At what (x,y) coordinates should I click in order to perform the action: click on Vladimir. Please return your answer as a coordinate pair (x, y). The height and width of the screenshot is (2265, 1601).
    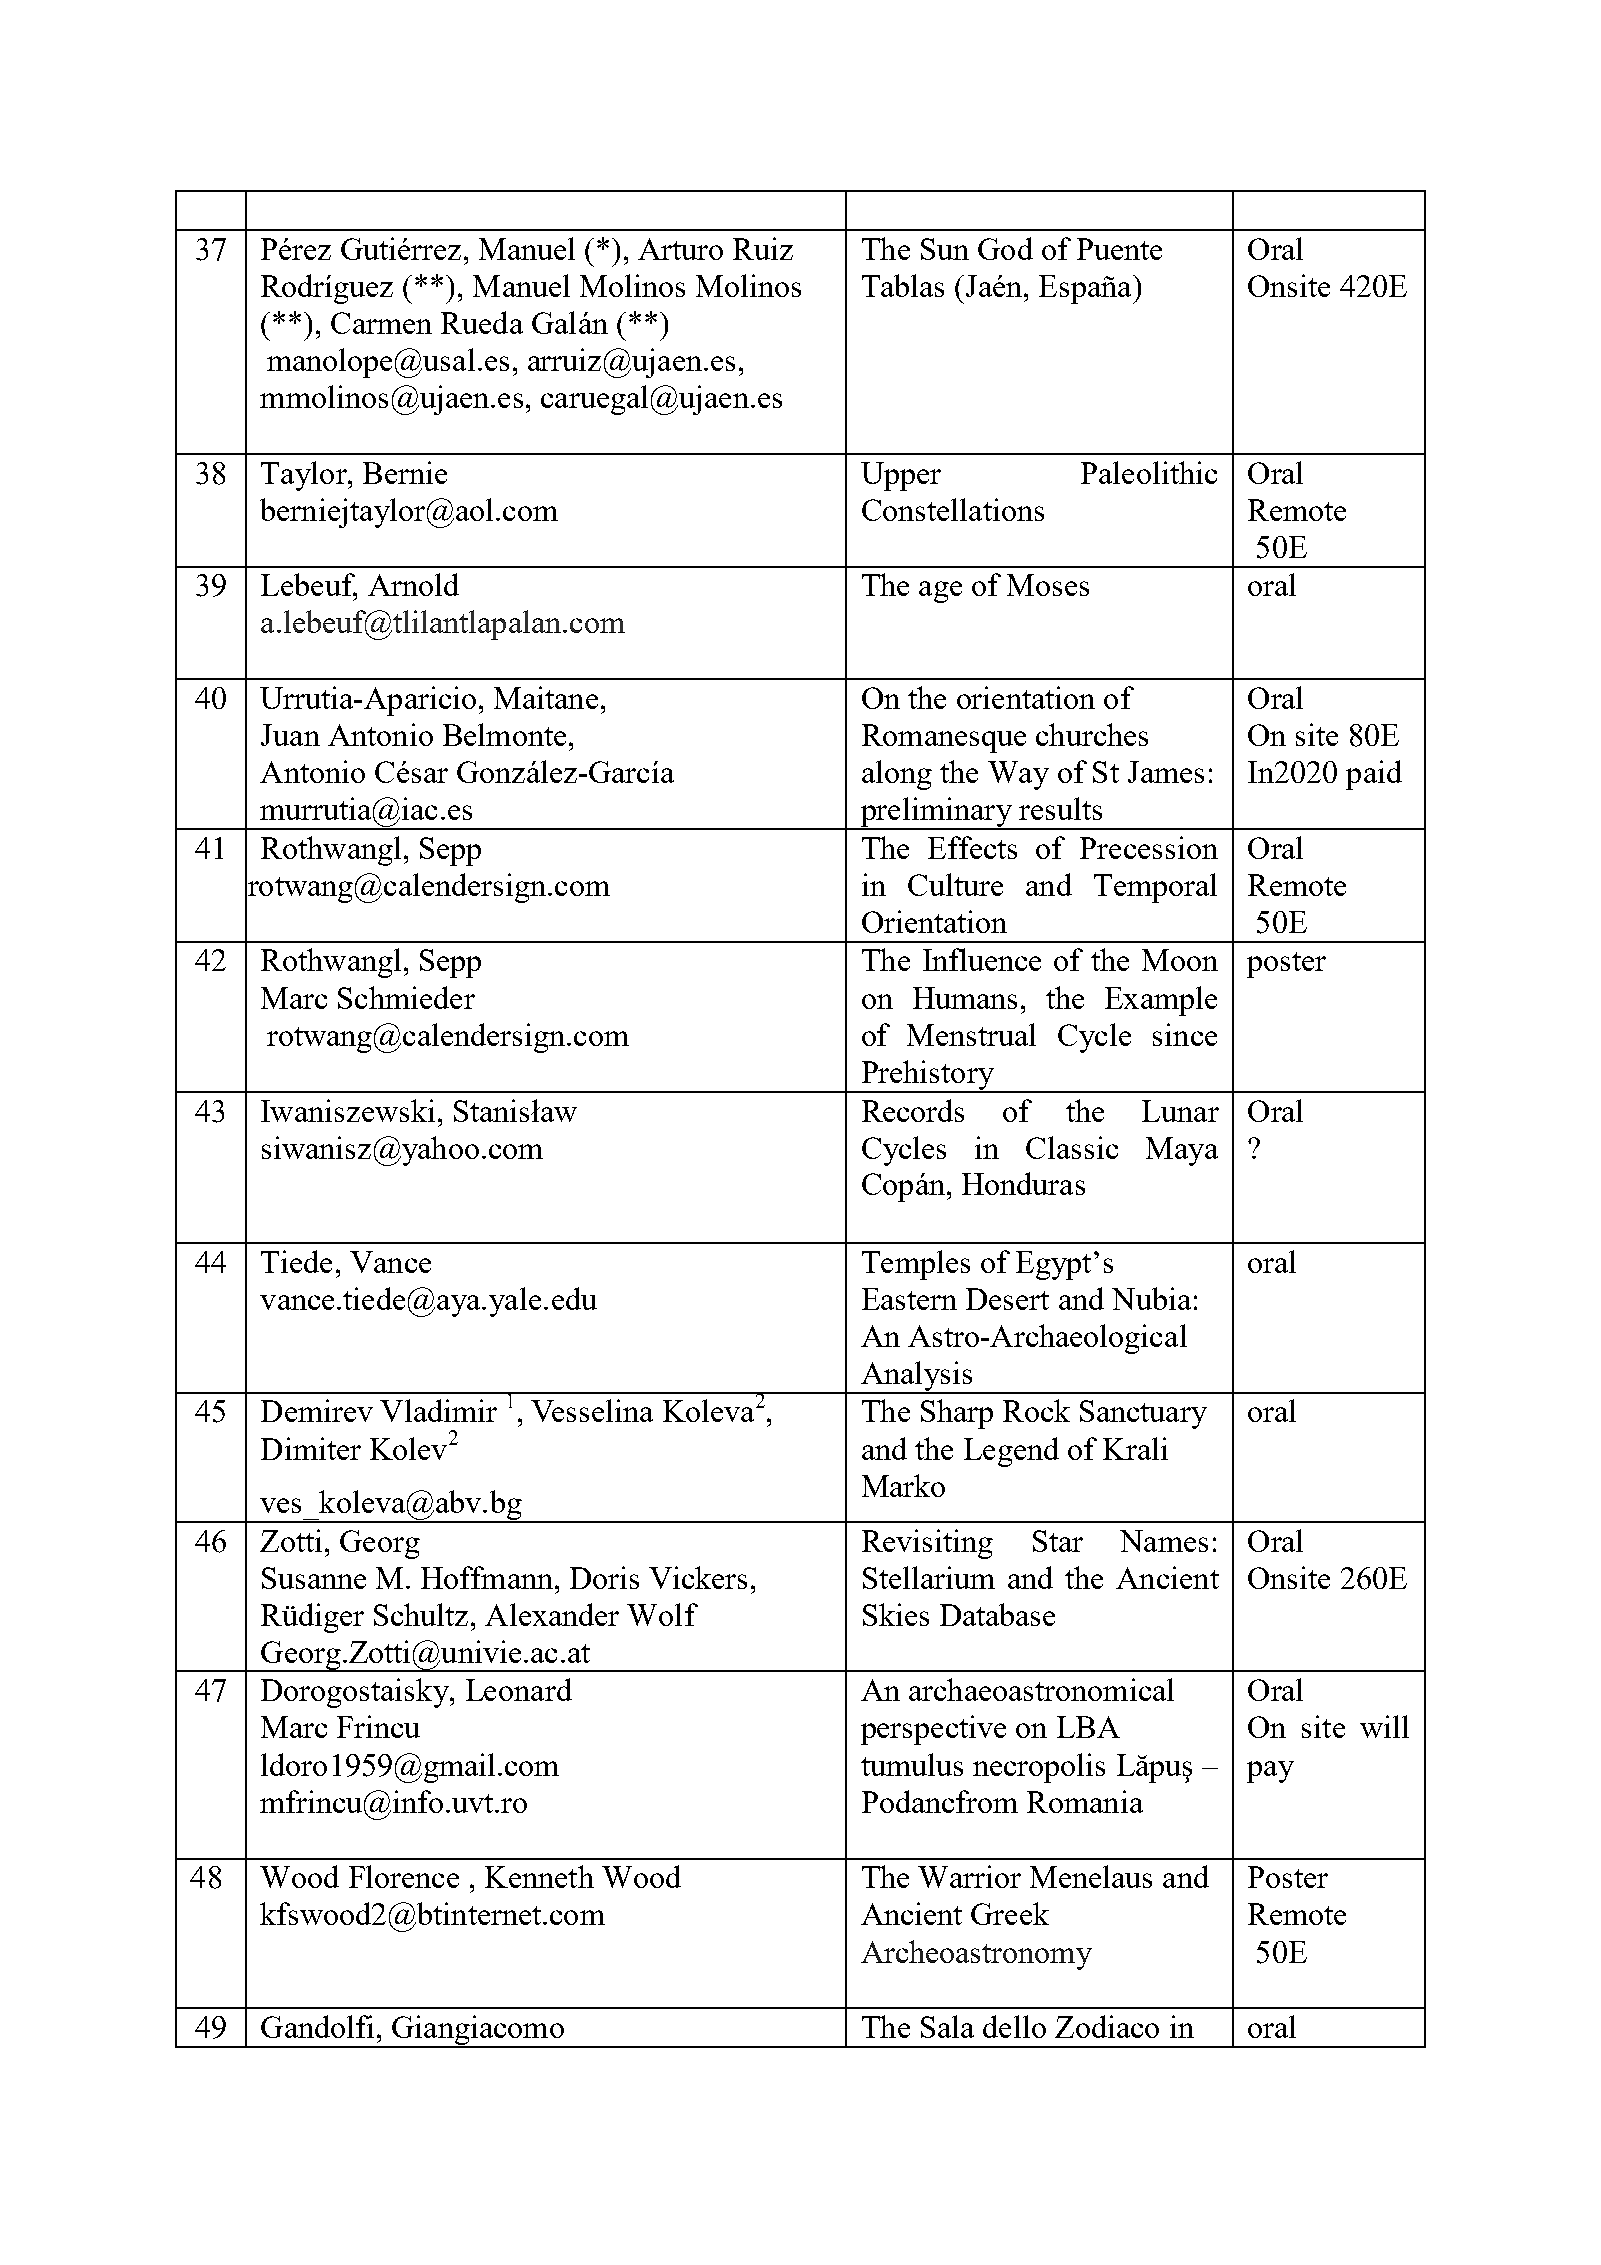
    Looking at the image, I should click on (438, 1410).
